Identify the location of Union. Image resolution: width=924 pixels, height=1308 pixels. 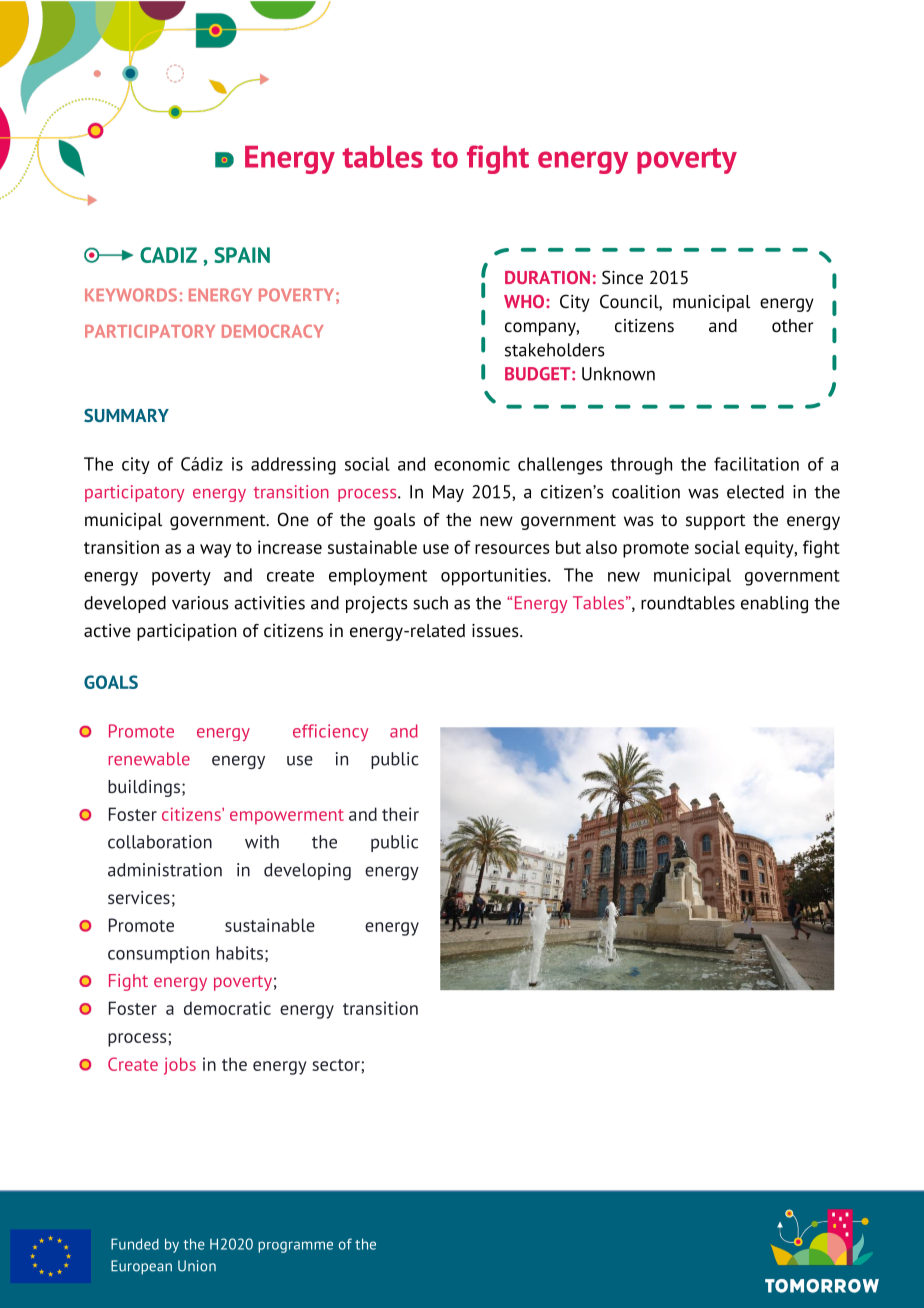
(197, 1266).
